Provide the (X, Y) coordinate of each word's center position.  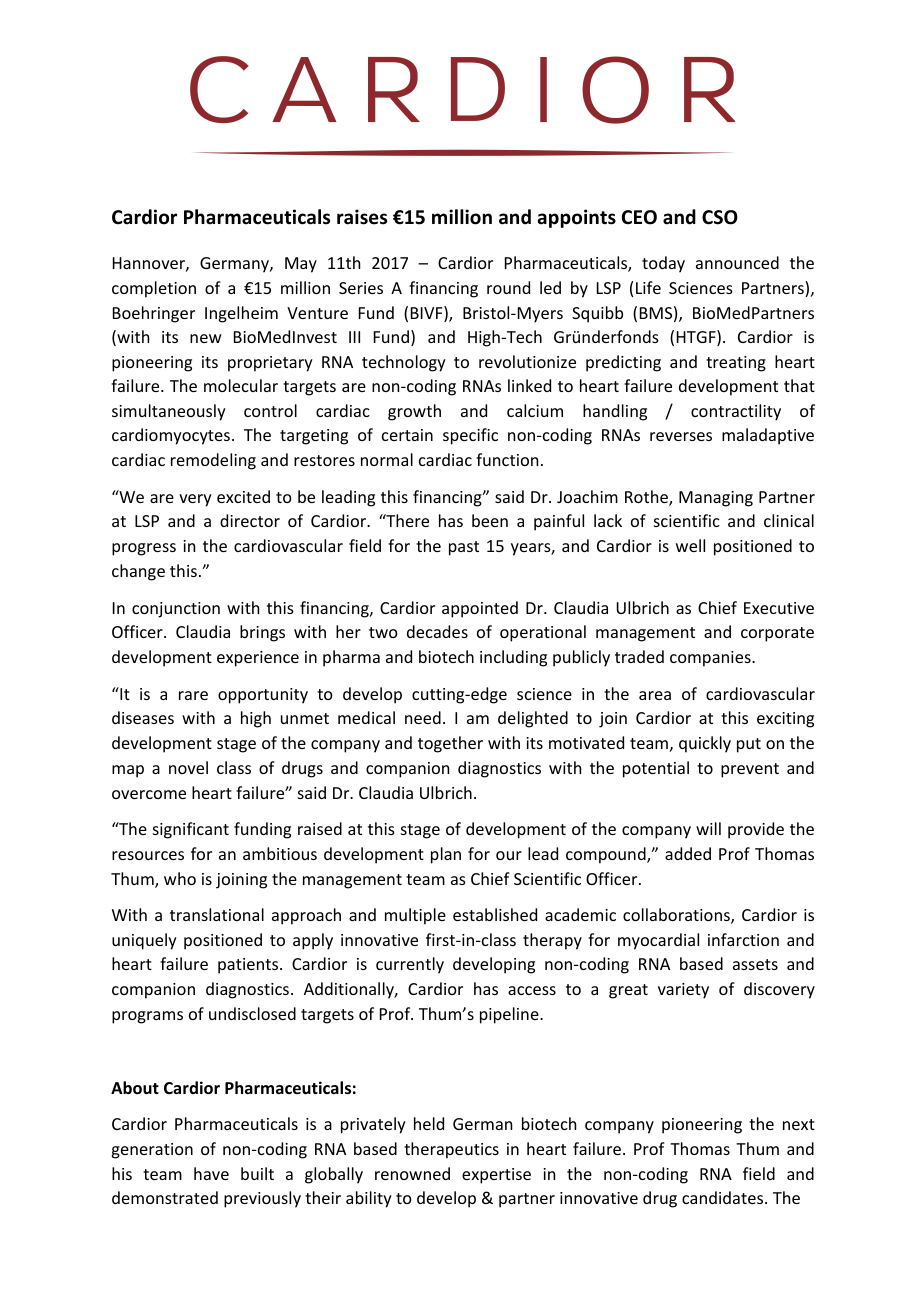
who (180, 878)
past (464, 548)
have (211, 1173)
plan (446, 855)
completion (154, 289)
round (508, 287)
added (688, 853)
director (250, 520)
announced (737, 262)
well (690, 545)
